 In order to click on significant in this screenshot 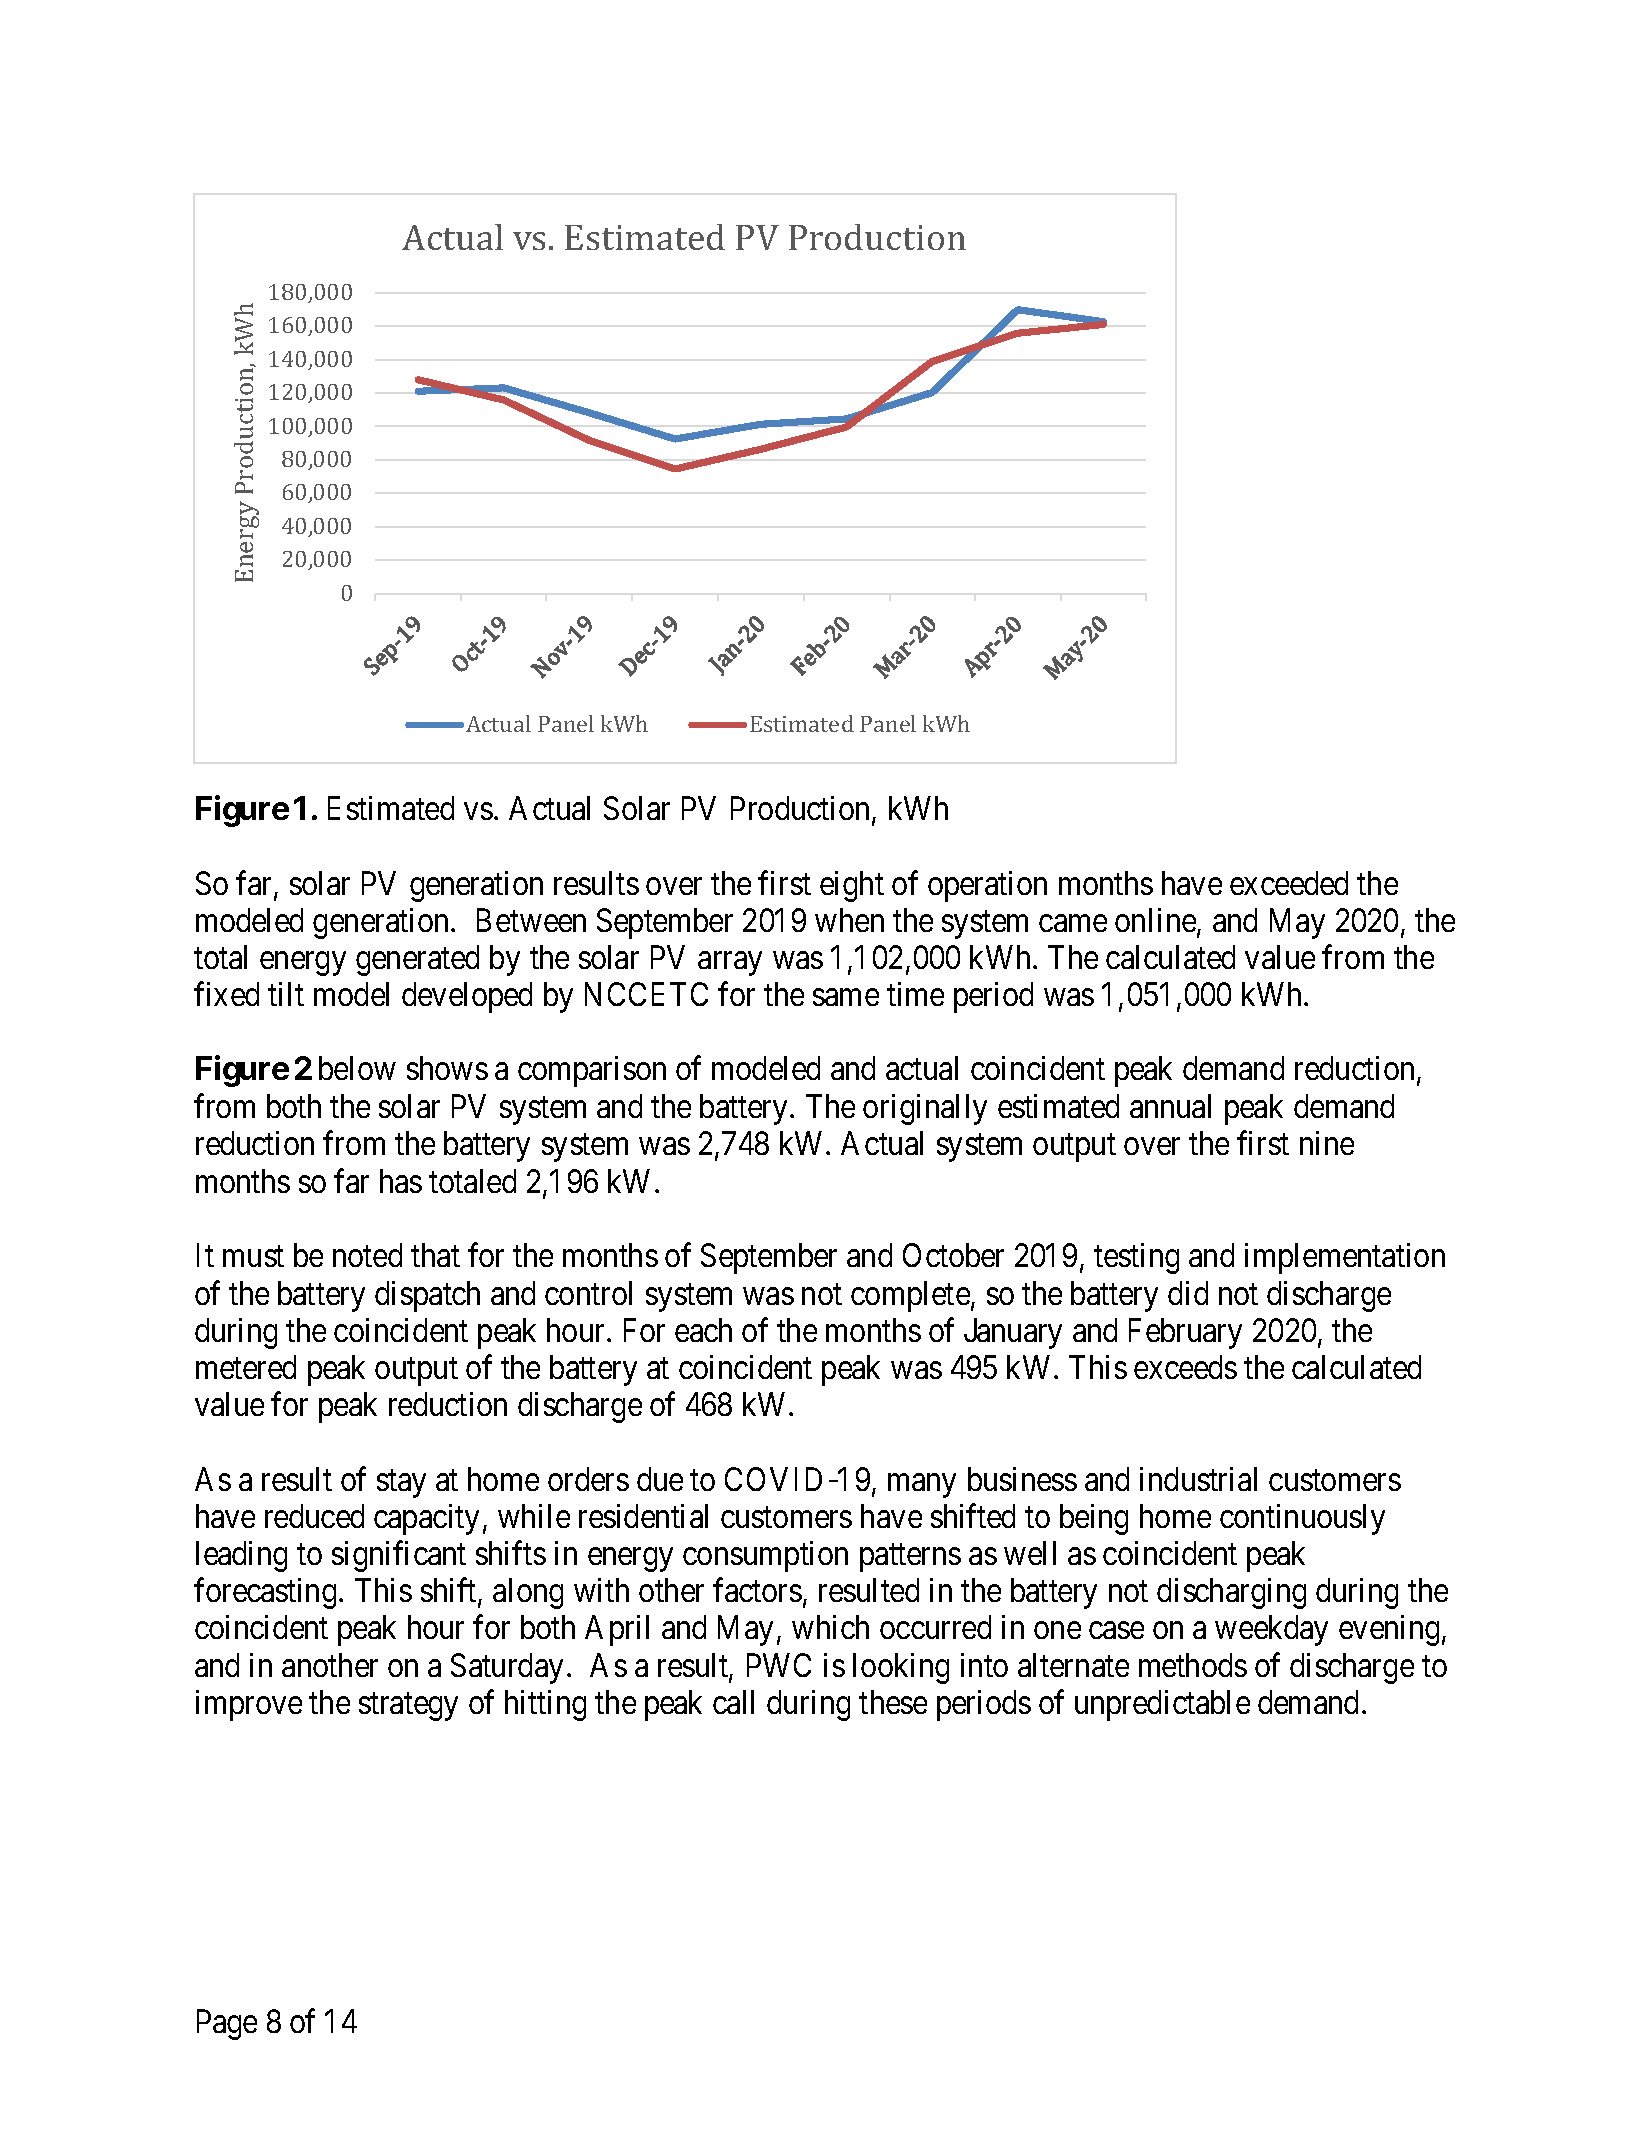, I will do `click(399, 1556)`.
